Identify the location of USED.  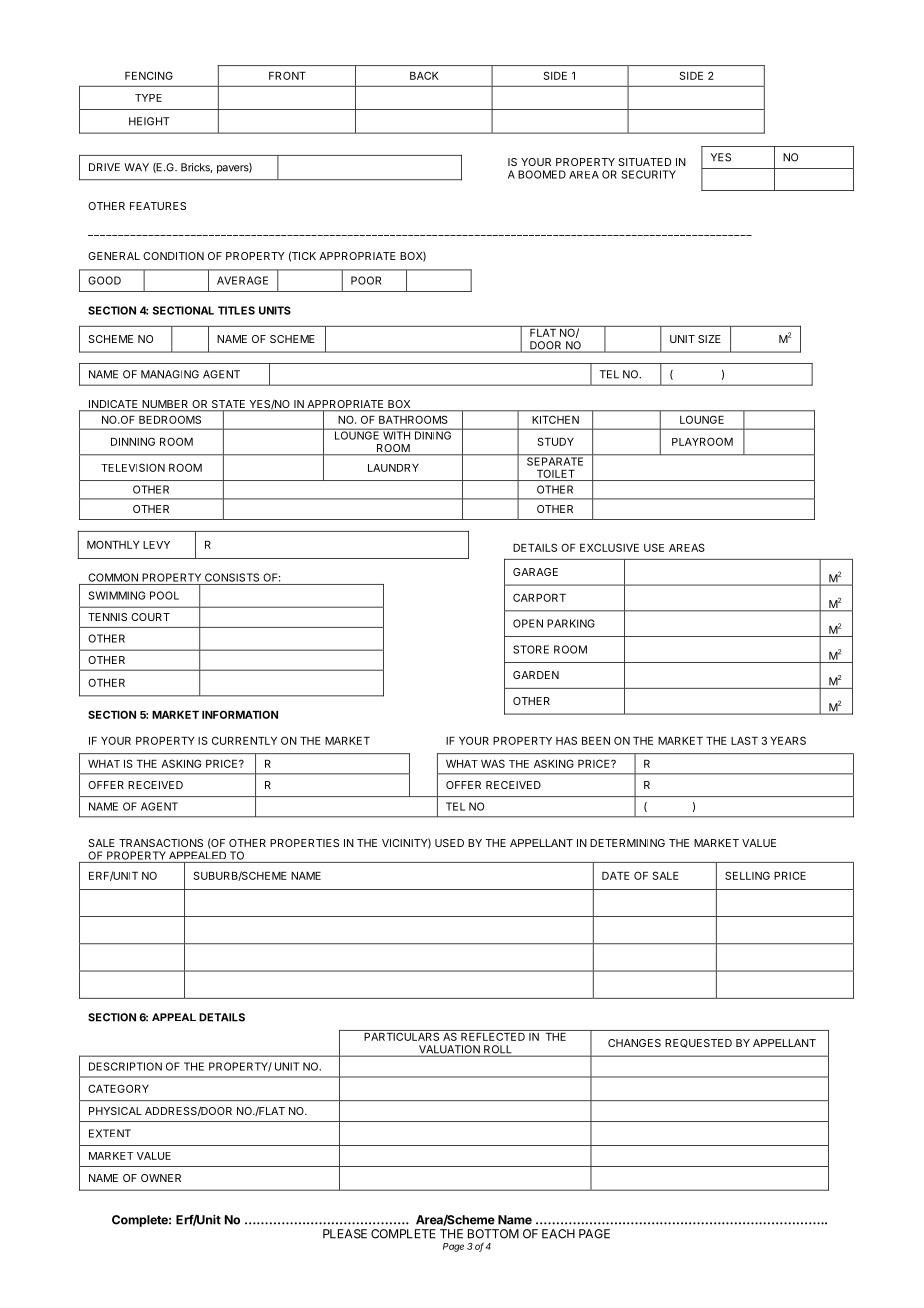
(449, 843).
